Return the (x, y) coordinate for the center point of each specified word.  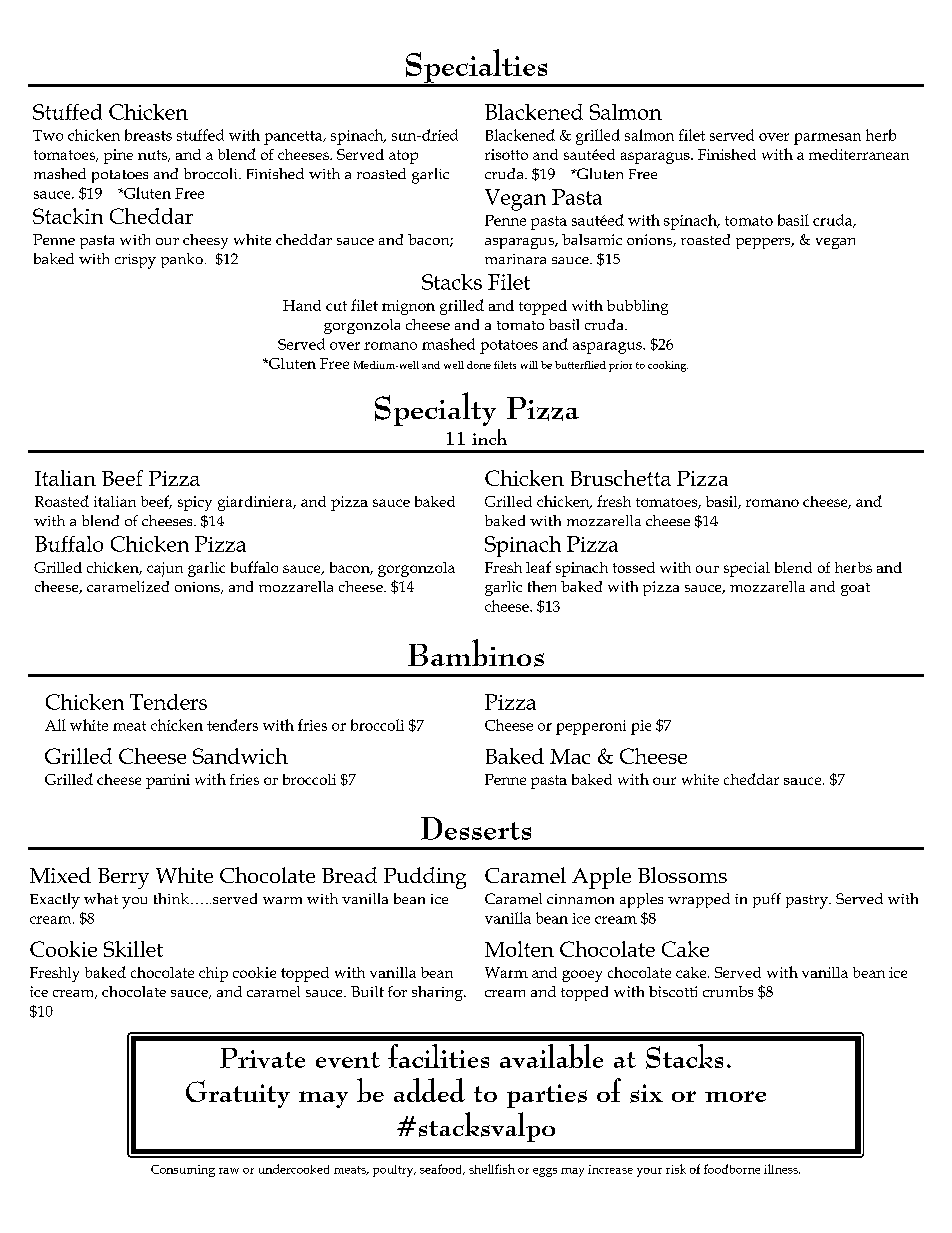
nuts (154, 156)
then (542, 586)
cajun (165, 569)
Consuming (183, 1171)
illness (782, 1169)
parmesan (827, 139)
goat (855, 589)
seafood (442, 1169)
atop (403, 157)
